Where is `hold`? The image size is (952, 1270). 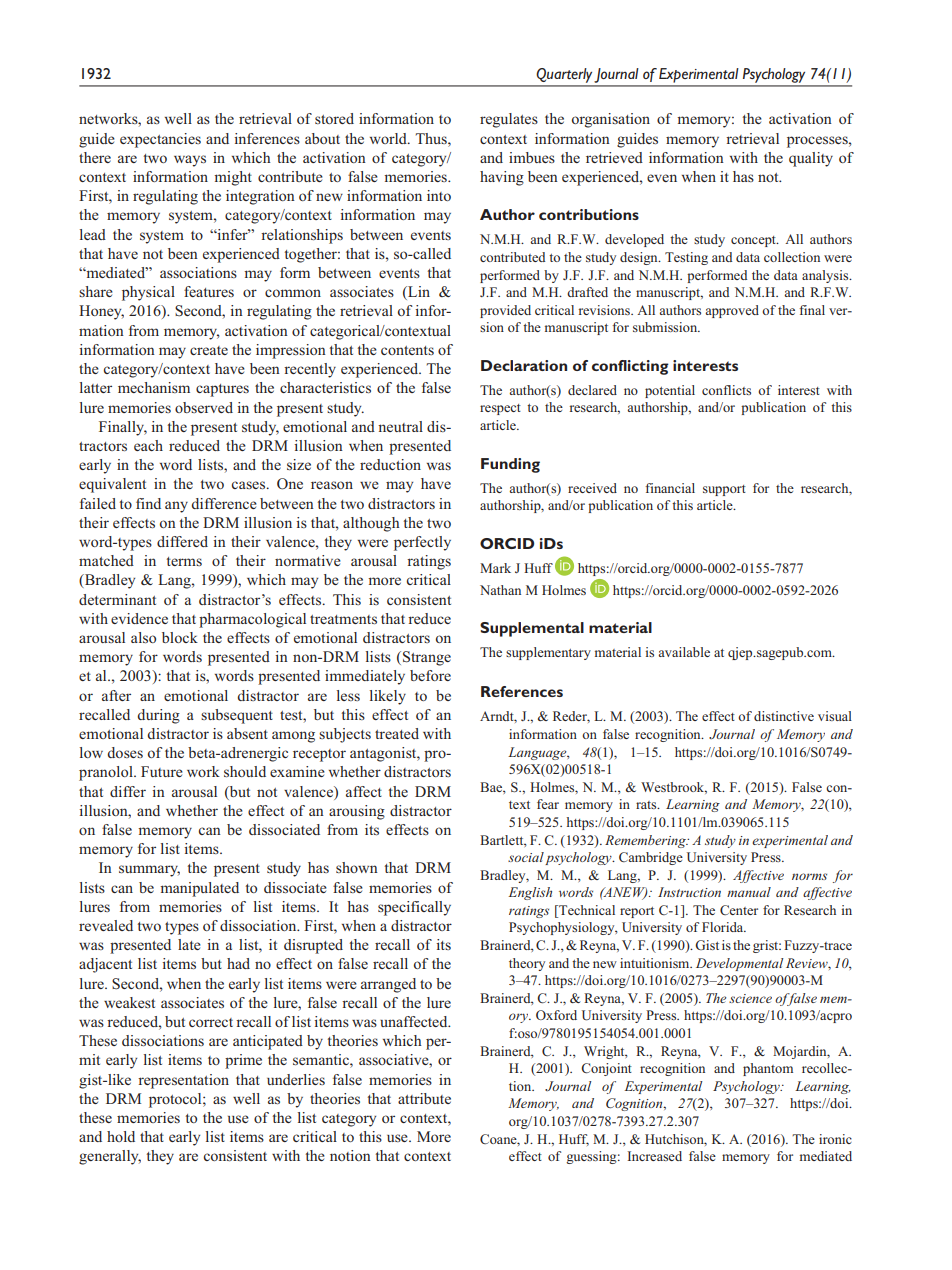 hold is located at coordinates (121, 1136).
